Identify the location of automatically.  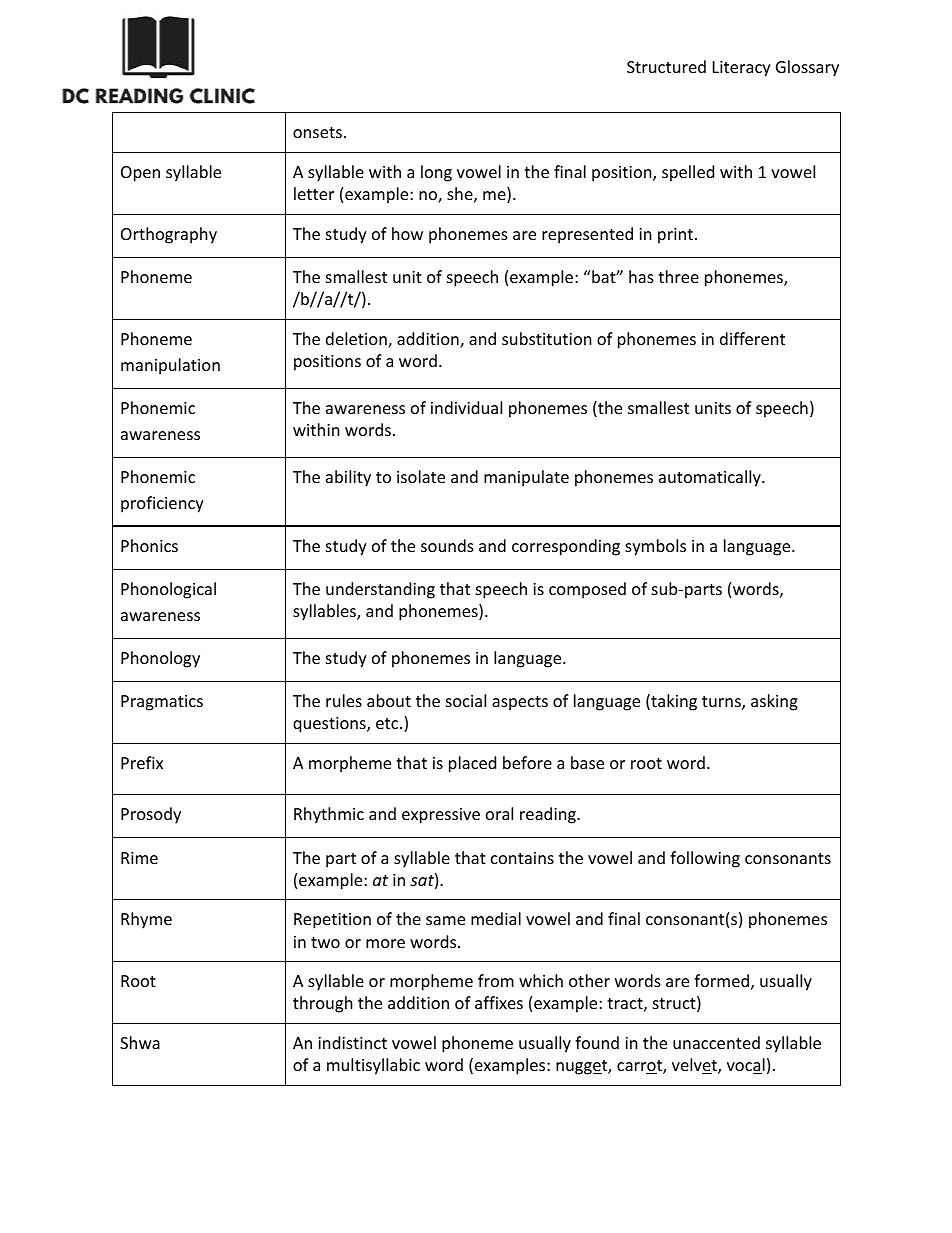
(711, 478).
